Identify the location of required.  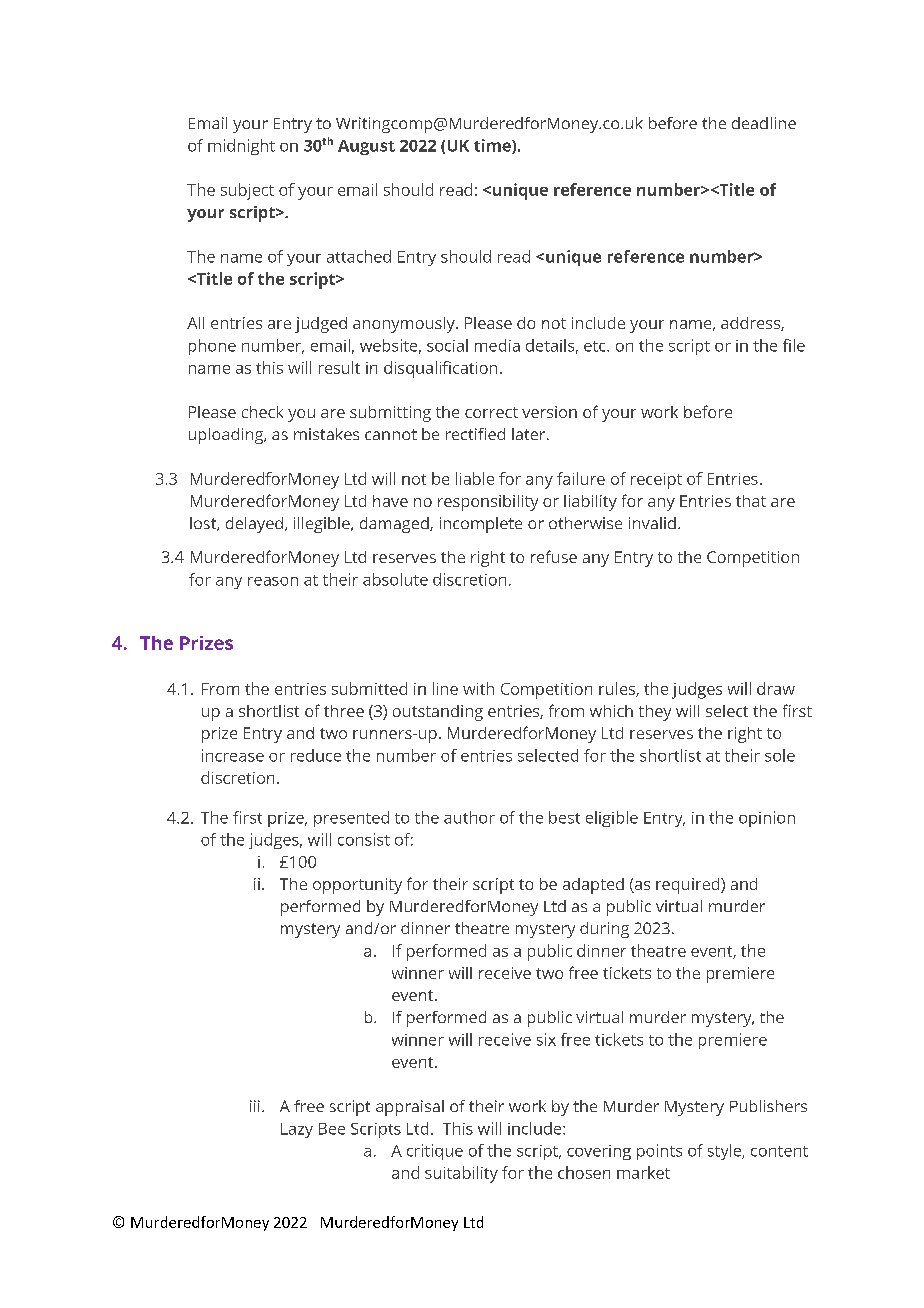
(689, 886).
